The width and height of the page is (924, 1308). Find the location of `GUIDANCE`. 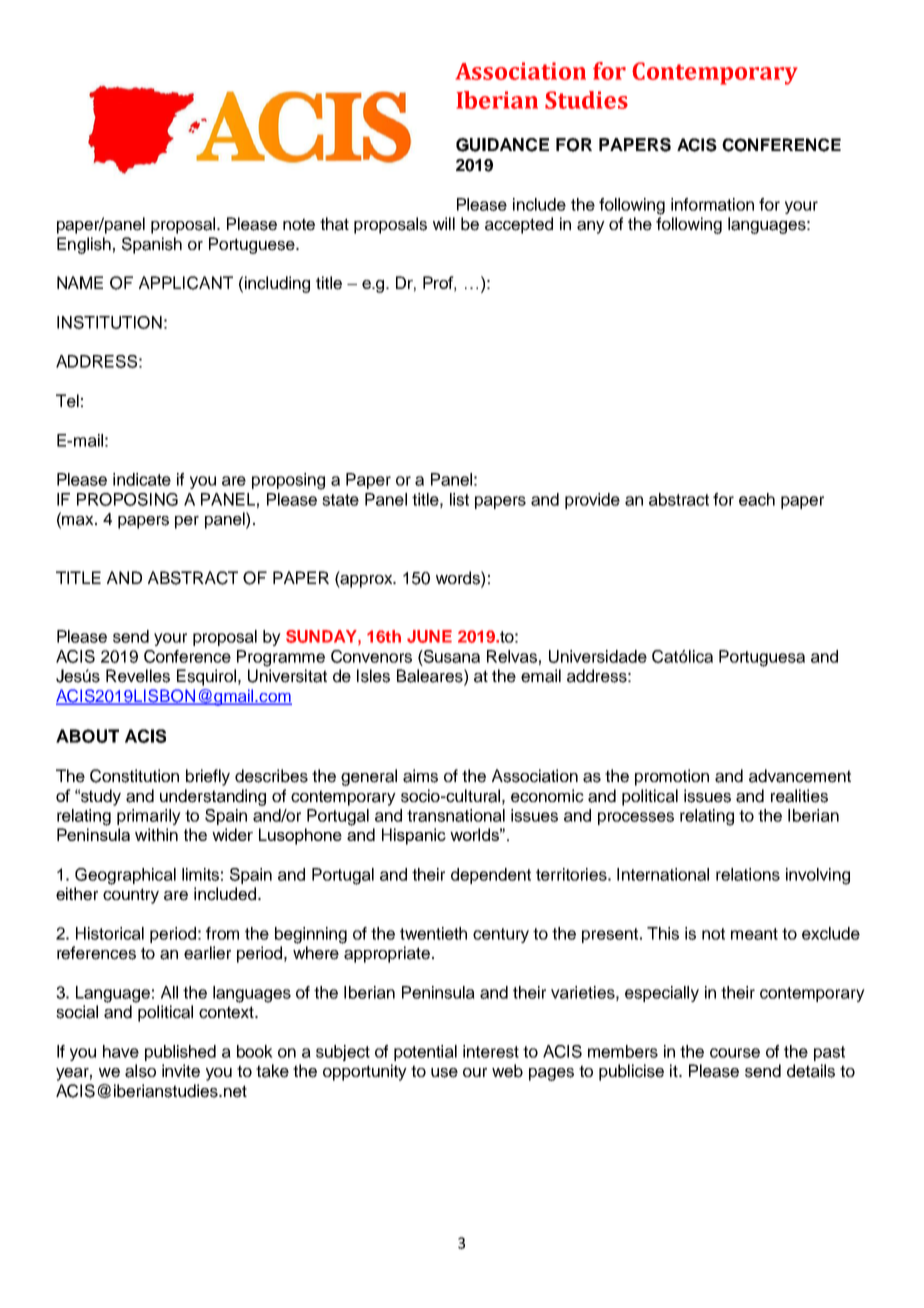

GUIDANCE is located at coordinates (502, 145).
